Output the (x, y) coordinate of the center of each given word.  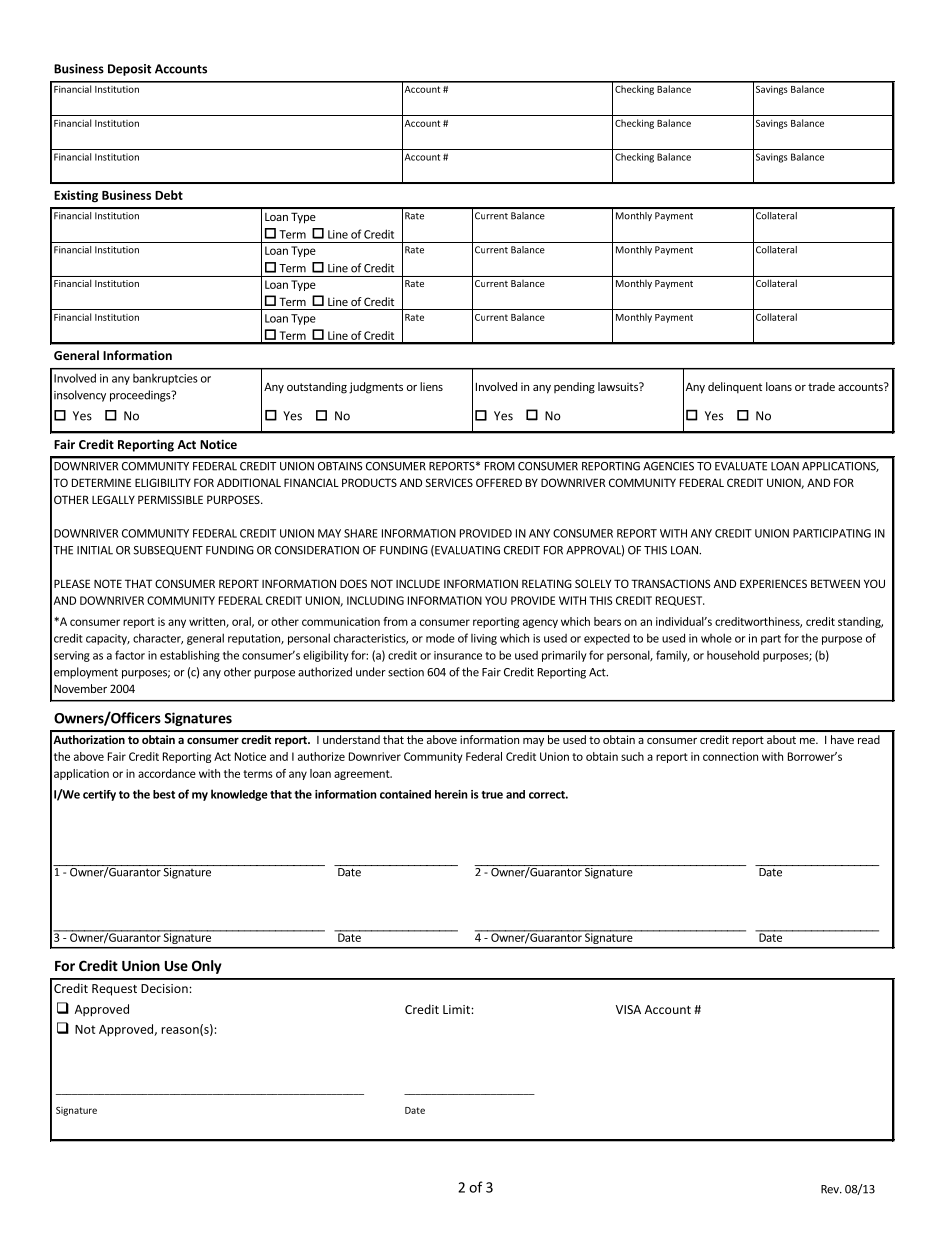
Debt (169, 195)
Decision (165, 988)
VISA (628, 1009)
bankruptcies (165, 379)
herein (451, 794)
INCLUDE (418, 583)
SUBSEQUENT (168, 551)
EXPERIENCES (773, 583)
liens (431, 386)
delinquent (735, 388)
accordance (167, 773)
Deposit (130, 70)
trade (821, 386)
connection (730, 756)
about (781, 739)
